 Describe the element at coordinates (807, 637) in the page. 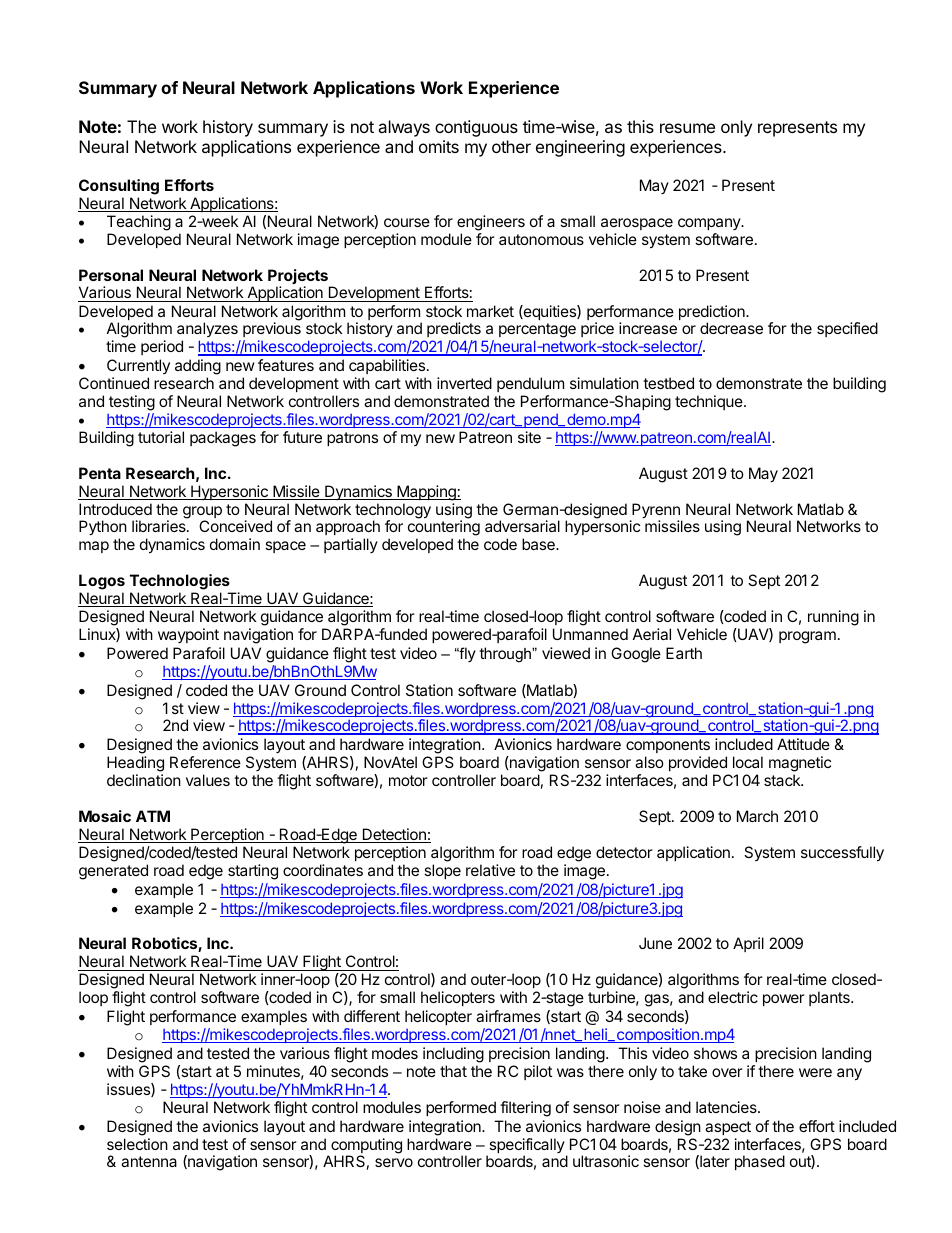

I see `program` at that location.
